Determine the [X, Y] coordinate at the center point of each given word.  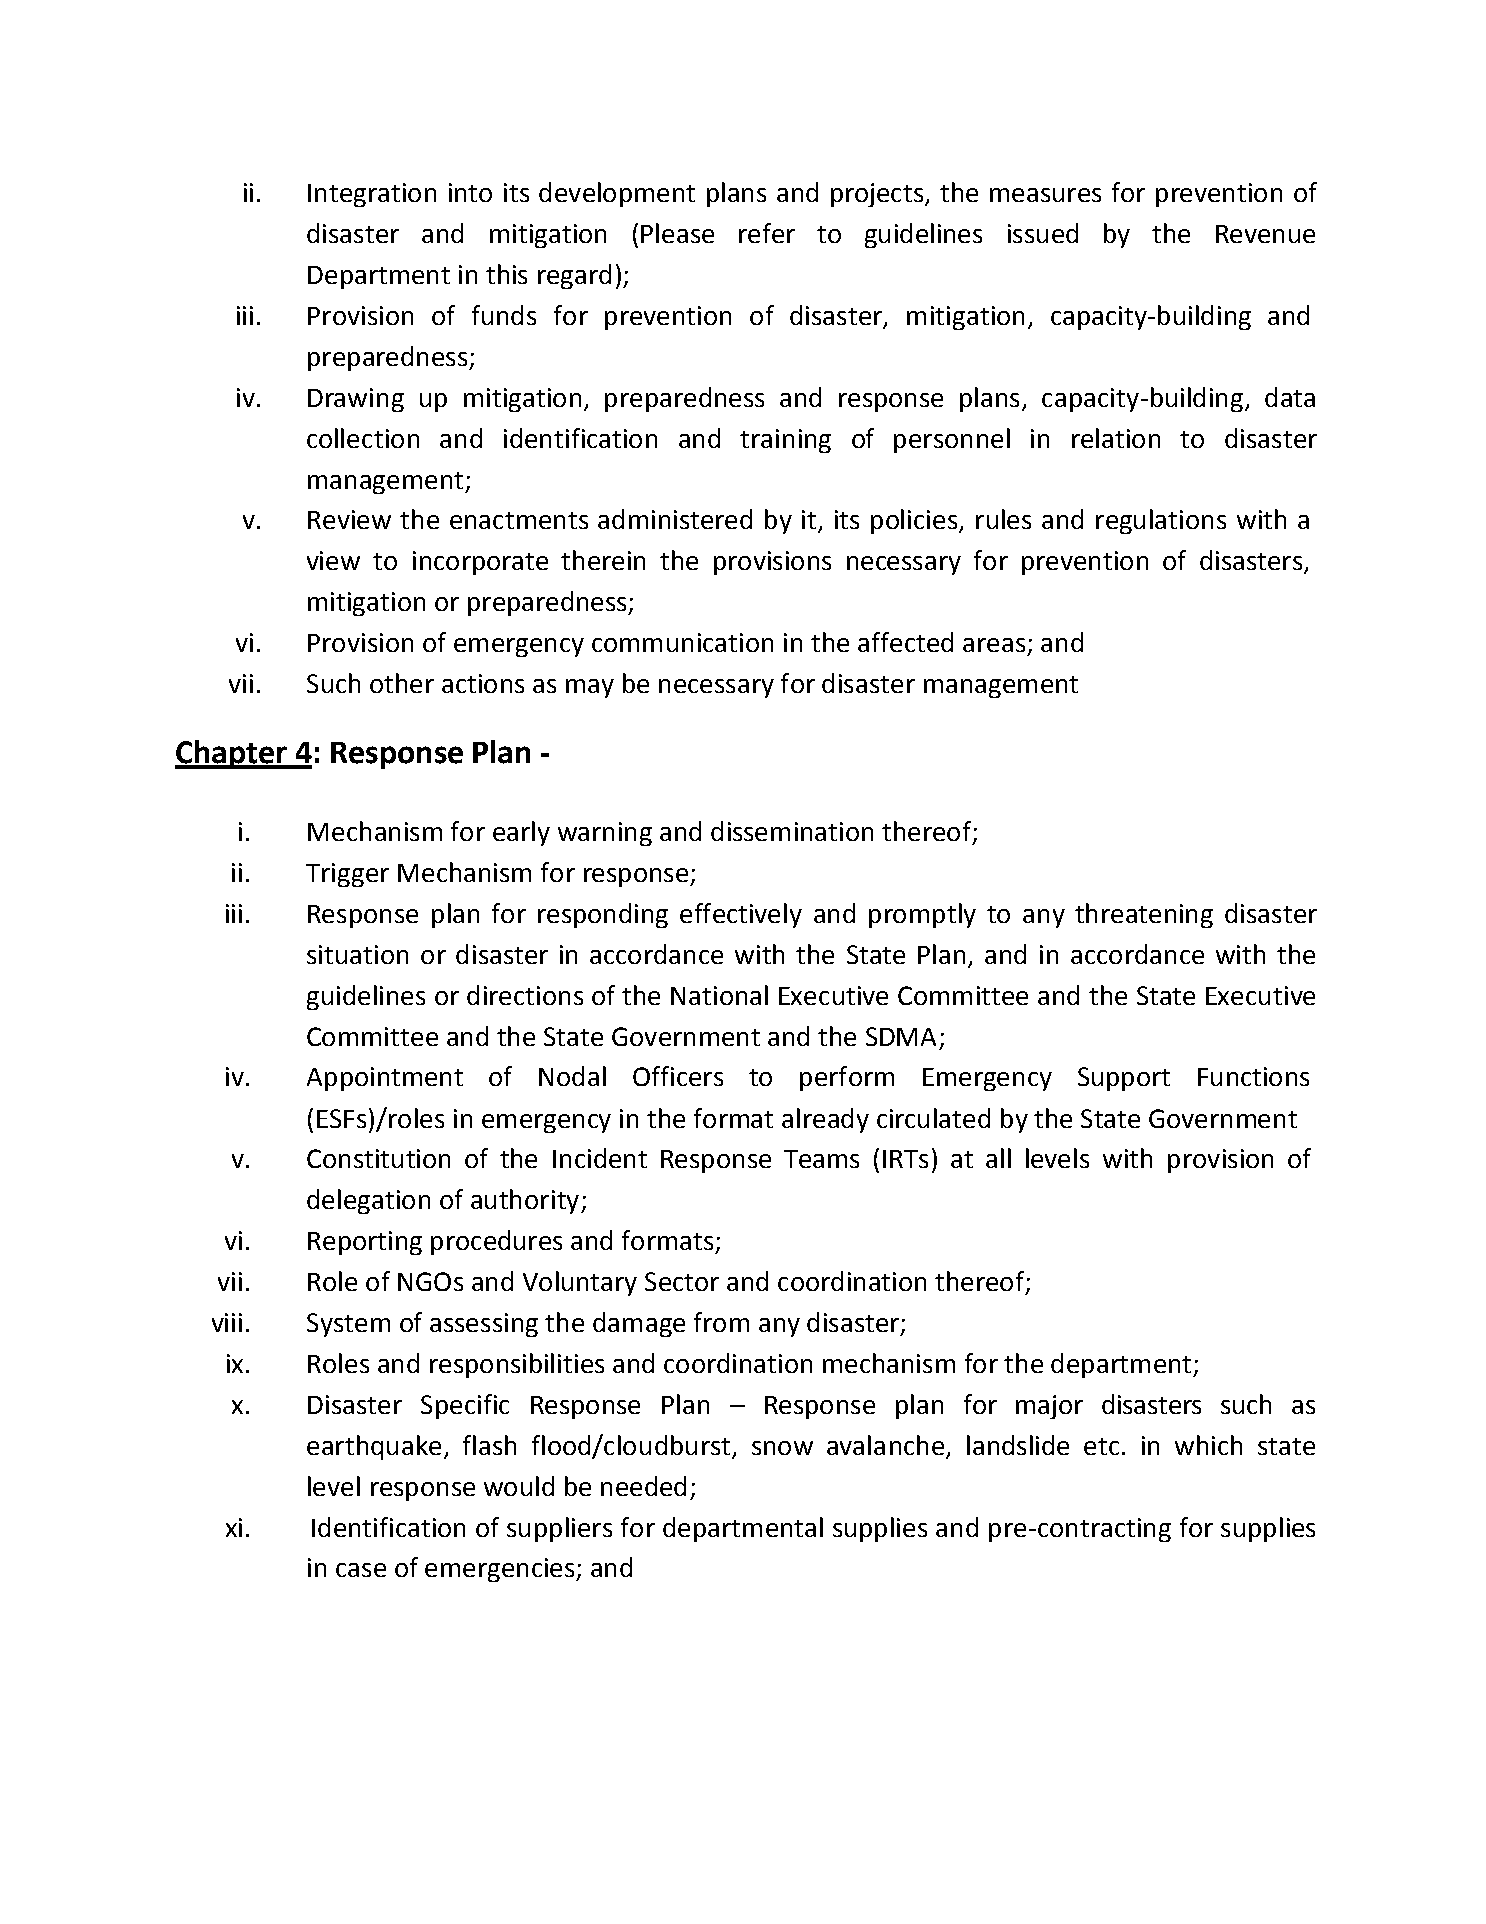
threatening [1144, 915]
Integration [372, 195]
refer [767, 233]
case [361, 1570]
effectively [741, 915]
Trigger [347, 875]
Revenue [1265, 234]
